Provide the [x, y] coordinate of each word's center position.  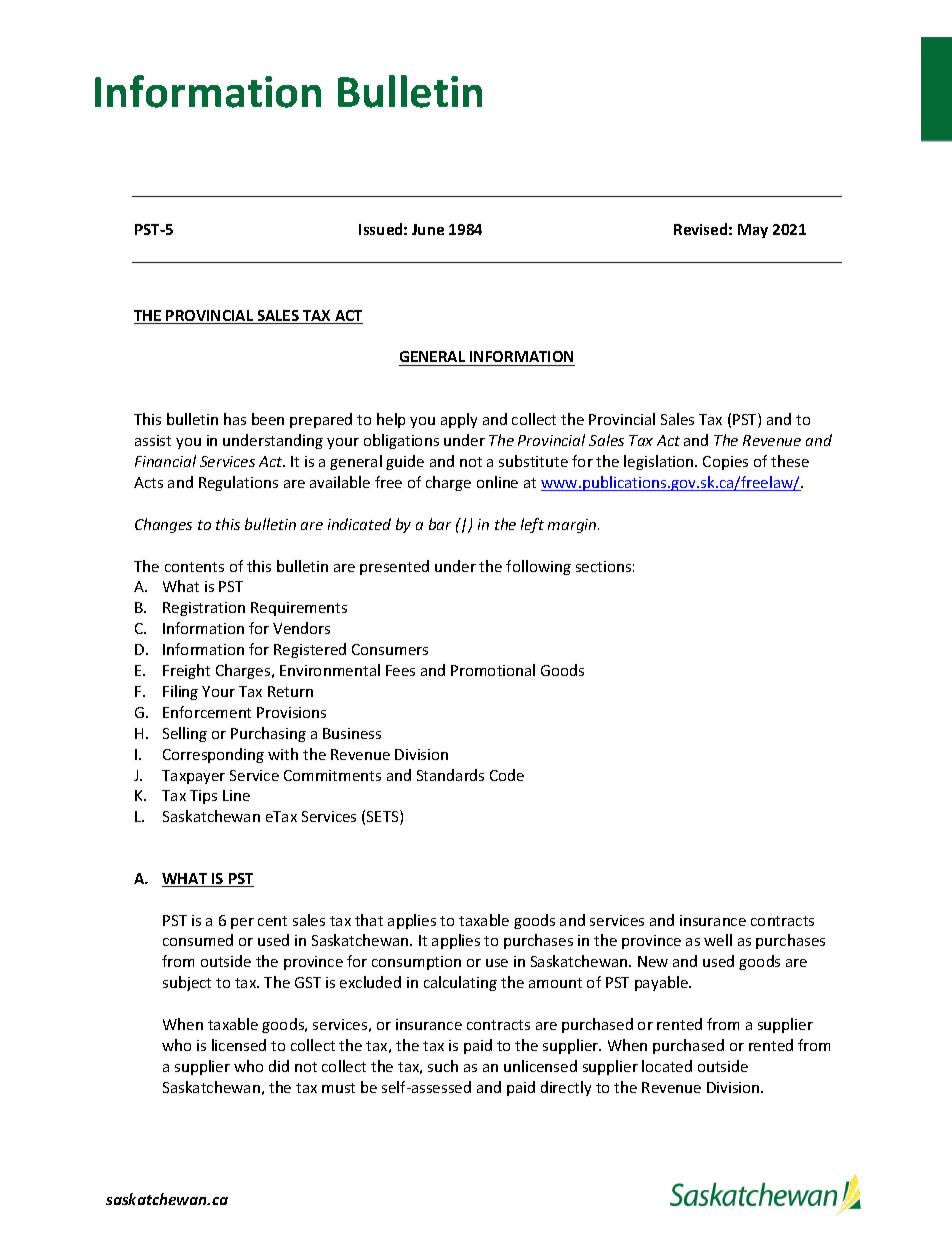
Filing [180, 692]
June [428, 229]
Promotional [493, 670]
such [443, 1066]
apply [459, 420]
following [538, 567]
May [753, 231]
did [279, 1066]
